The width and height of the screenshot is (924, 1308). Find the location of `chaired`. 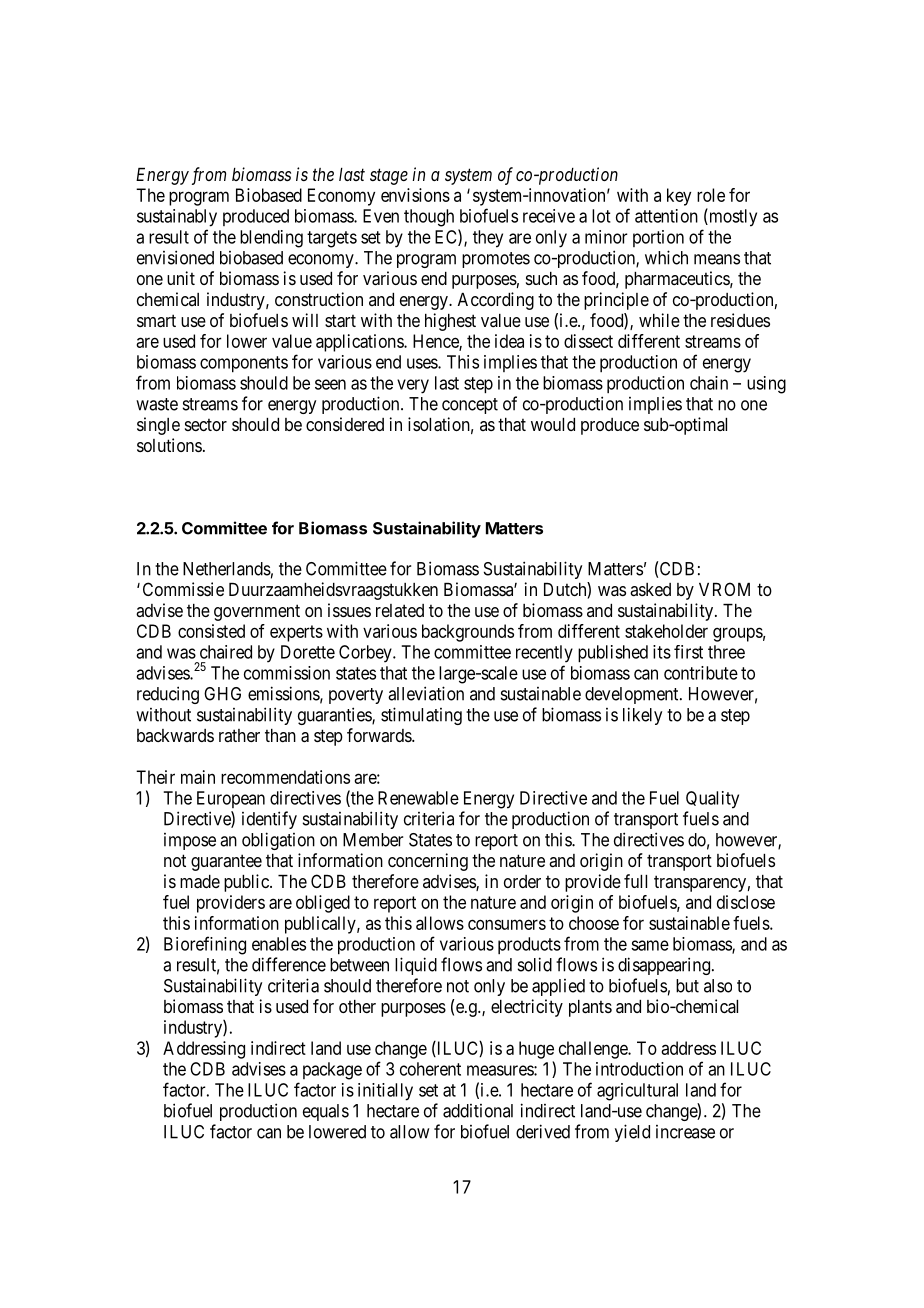

chaired is located at coordinates (226, 652).
